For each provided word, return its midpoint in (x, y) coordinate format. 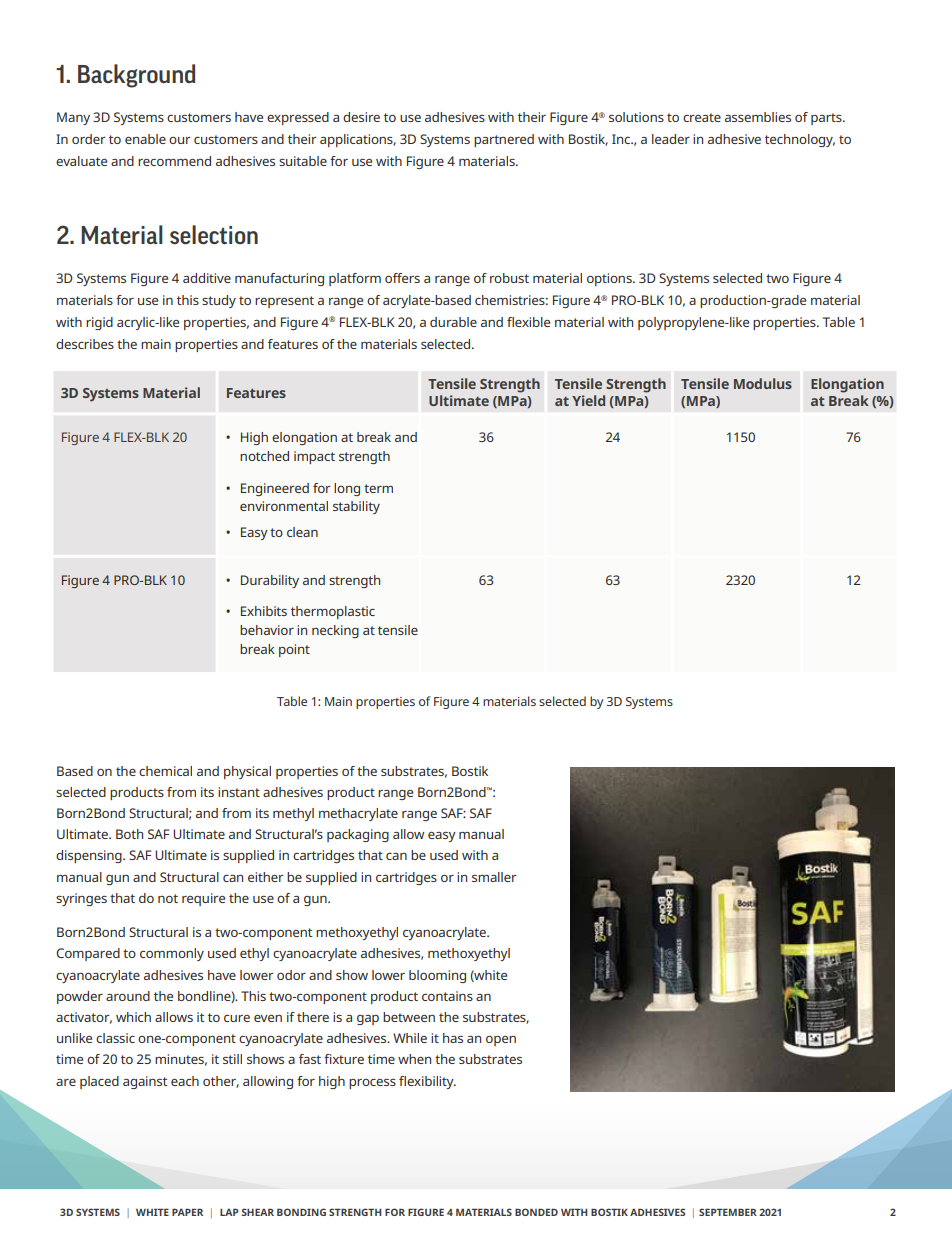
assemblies (758, 117)
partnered (504, 140)
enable (145, 139)
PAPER (187, 1212)
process (372, 1084)
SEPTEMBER (728, 1212)
